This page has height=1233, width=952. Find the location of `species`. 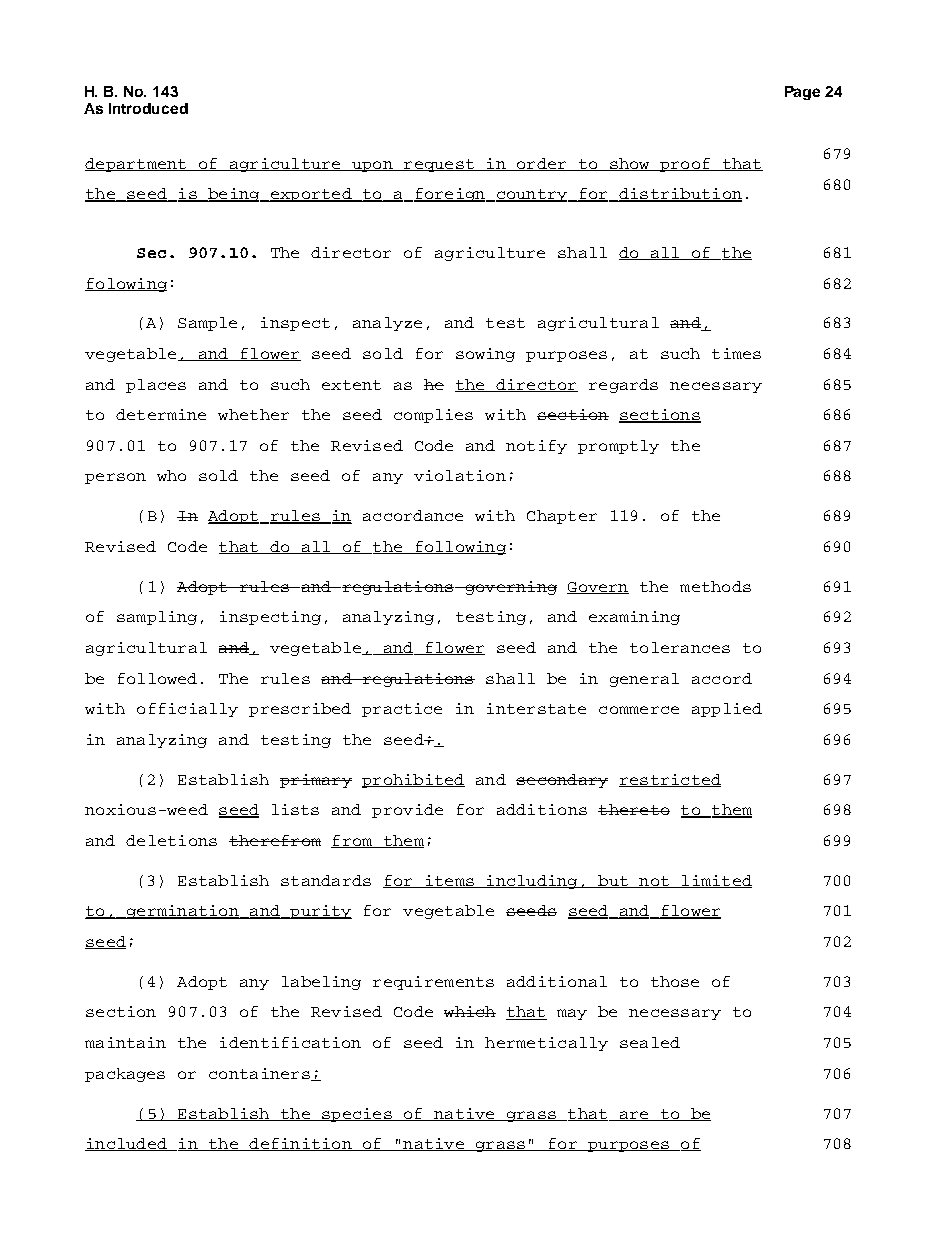

species is located at coordinates (357, 1115).
